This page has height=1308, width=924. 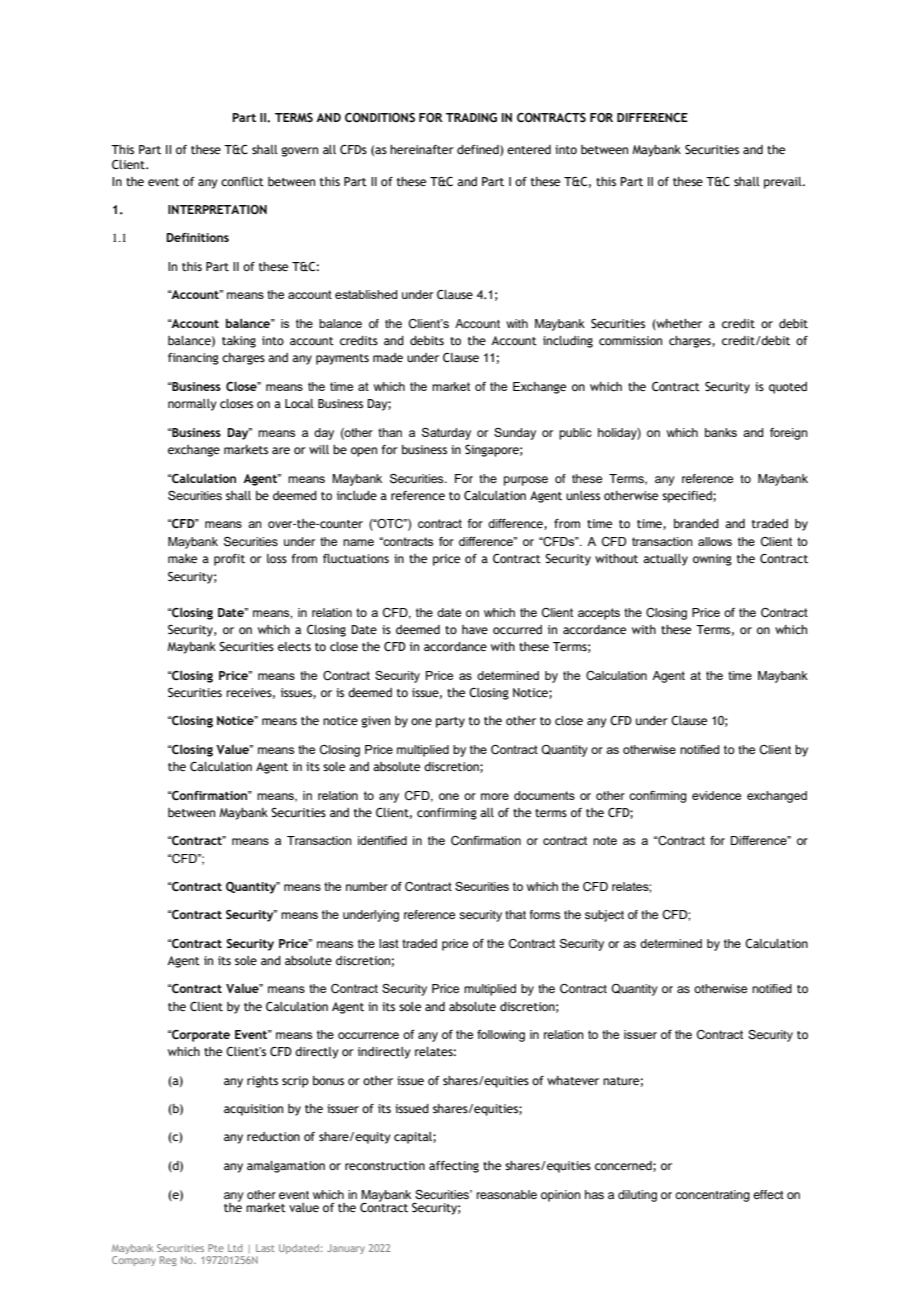 I want to click on defined, so click(x=479, y=150).
